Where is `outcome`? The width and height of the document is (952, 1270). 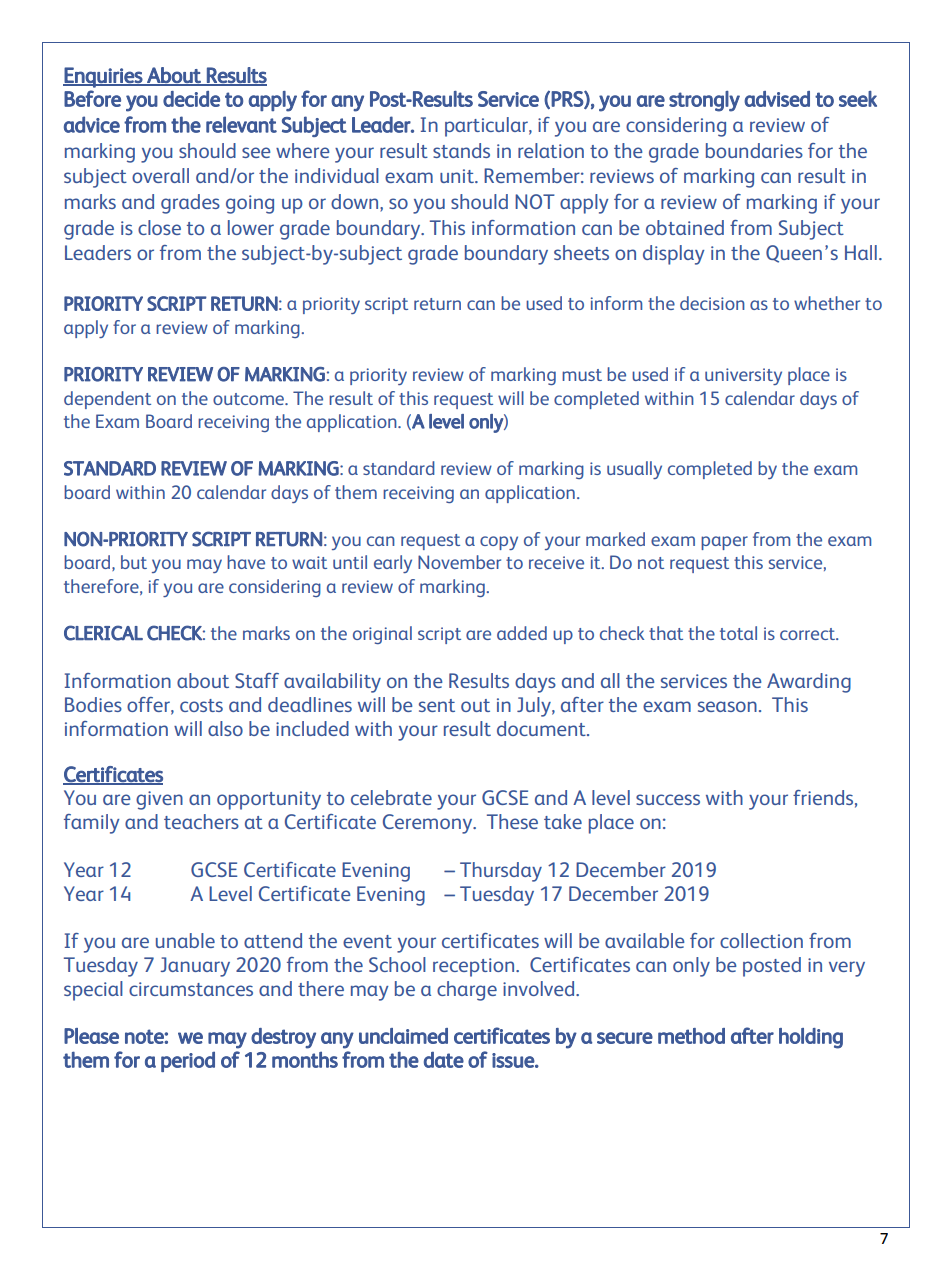 outcome is located at coordinates (249, 399).
